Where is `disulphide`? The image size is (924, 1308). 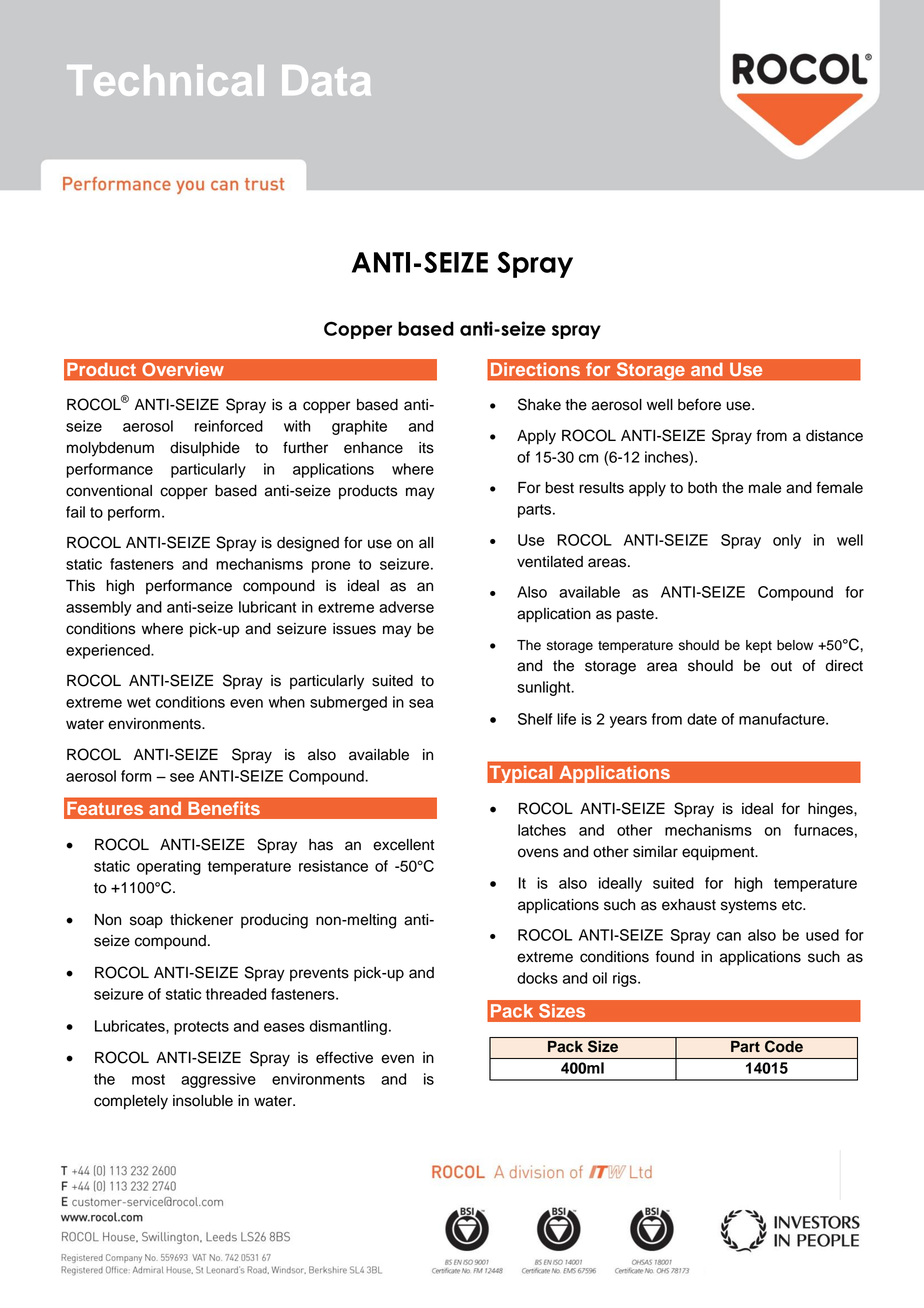 disulphide is located at coordinates (205, 449).
